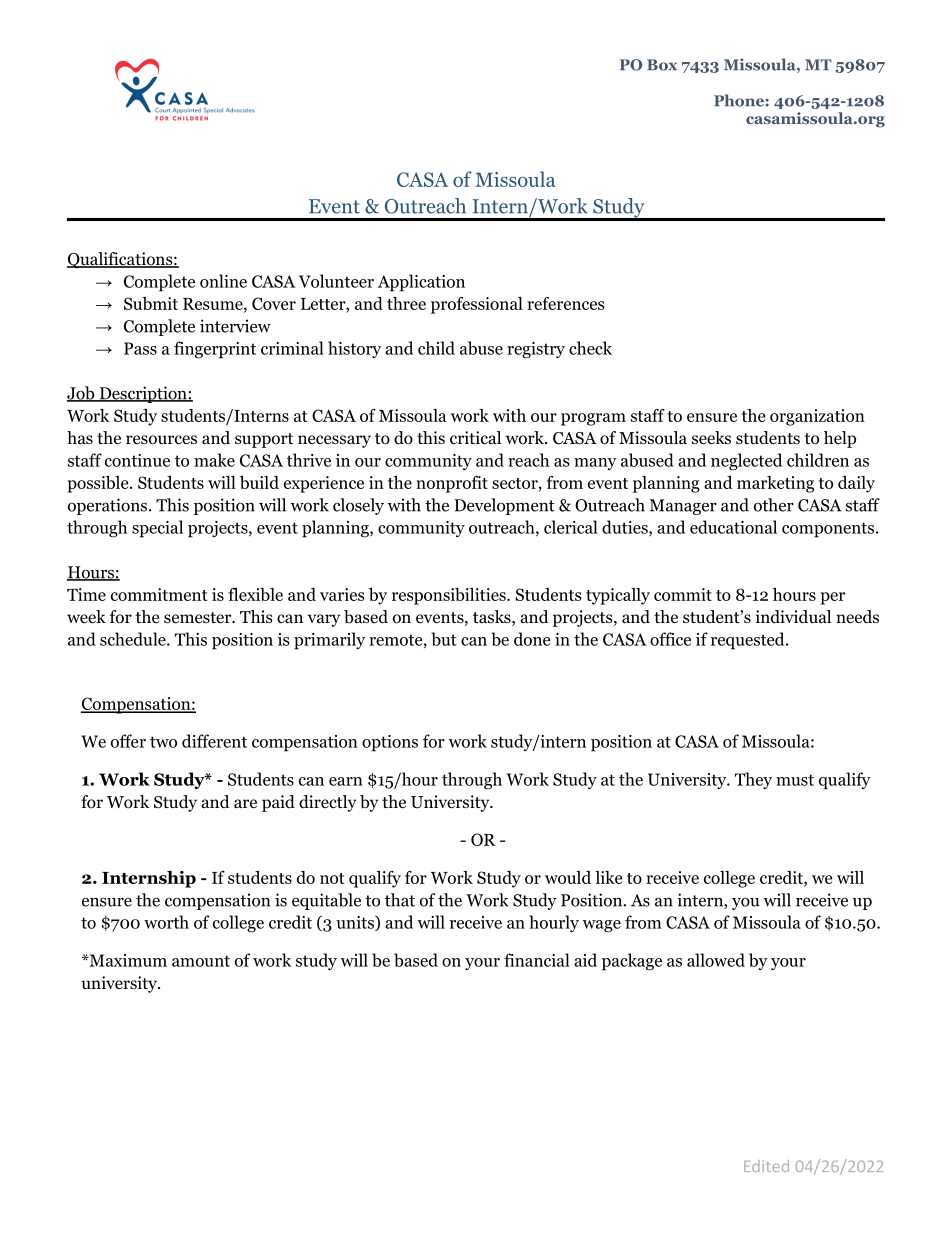 The width and height of the document is (952, 1233). What do you see at coordinates (793, 617) in the document?
I see `individual` at bounding box center [793, 617].
